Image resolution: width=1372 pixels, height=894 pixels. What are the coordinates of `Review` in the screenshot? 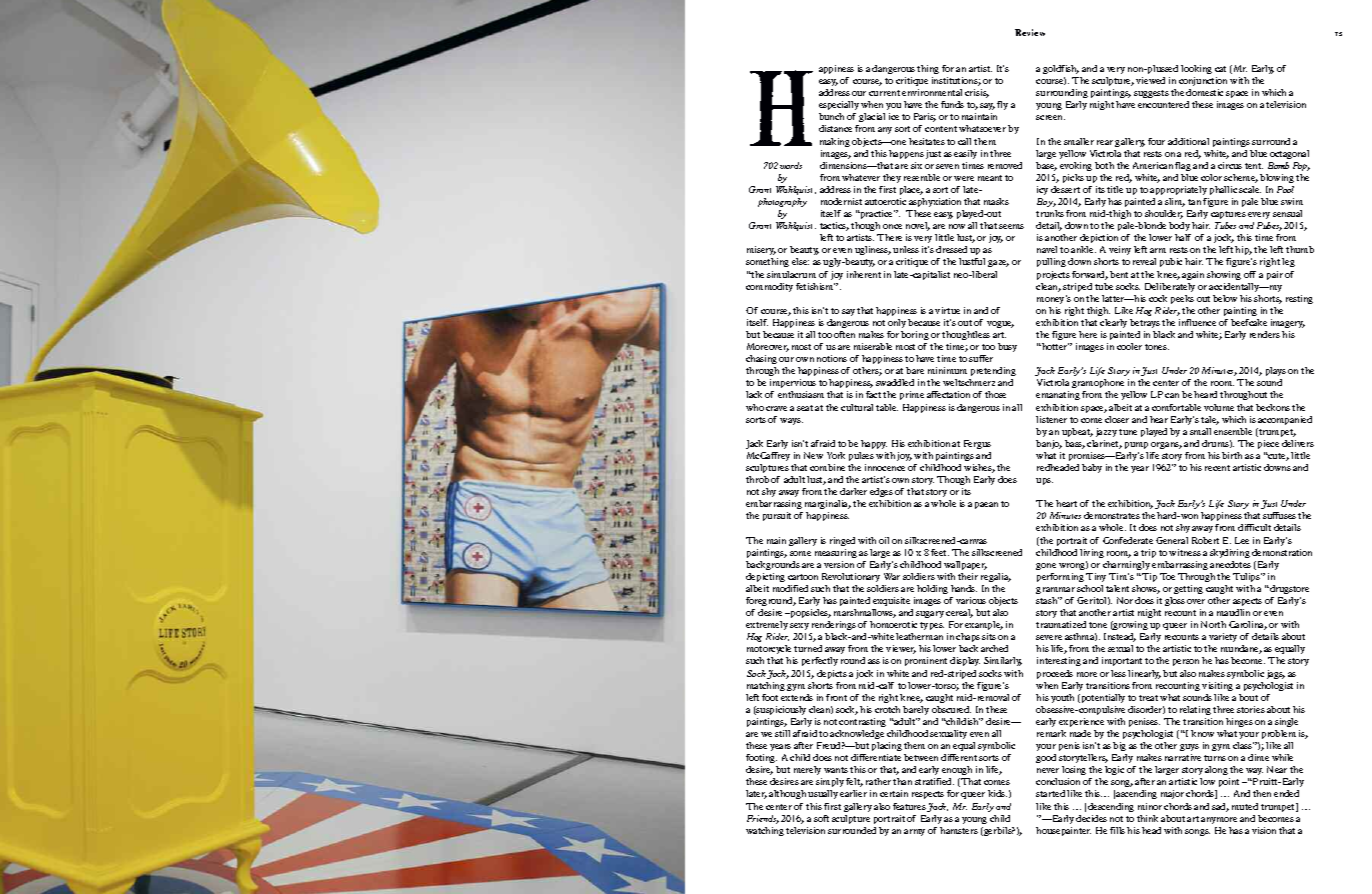 It's located at (1030, 32).
